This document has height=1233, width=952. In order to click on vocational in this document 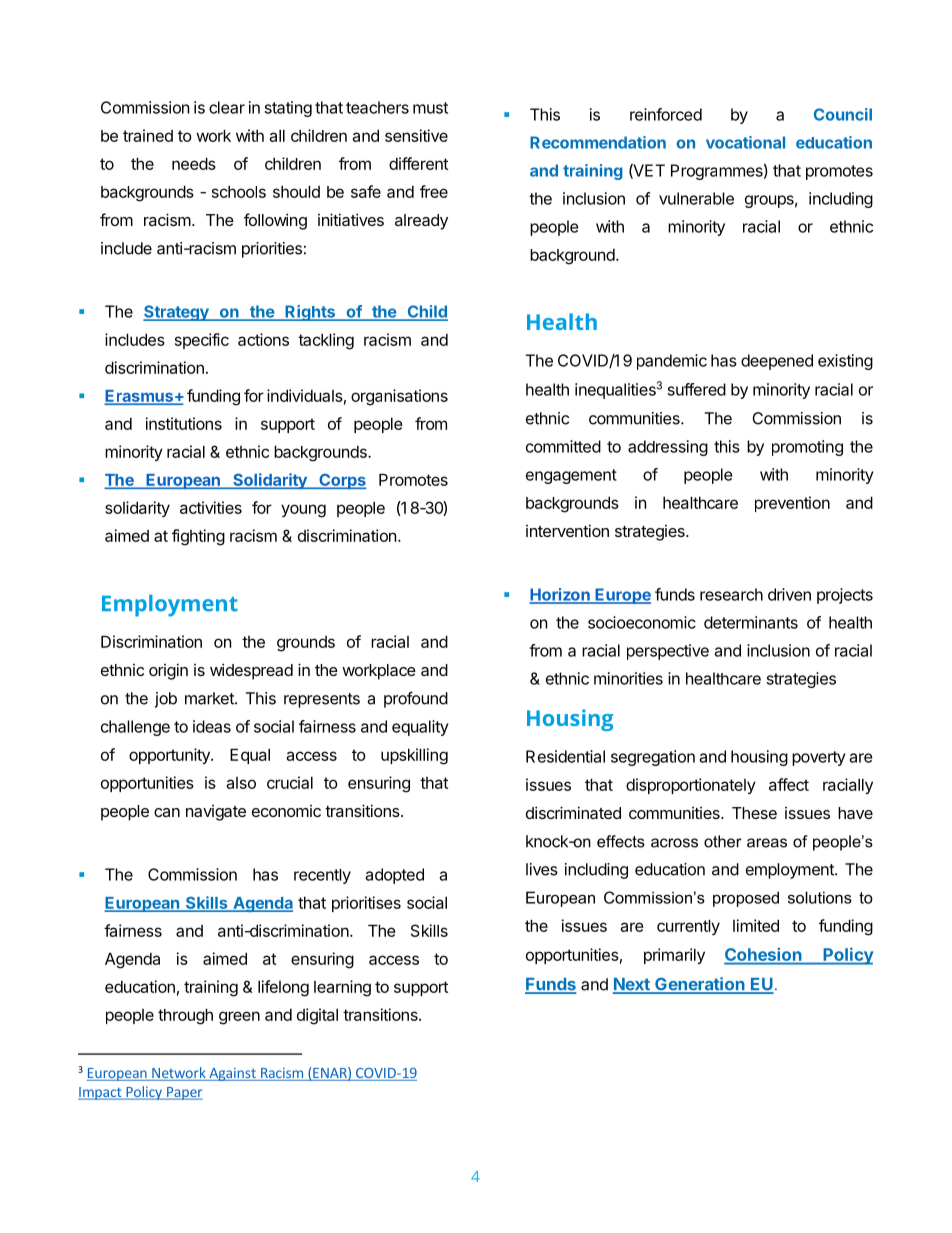, I will do `click(745, 142)`.
